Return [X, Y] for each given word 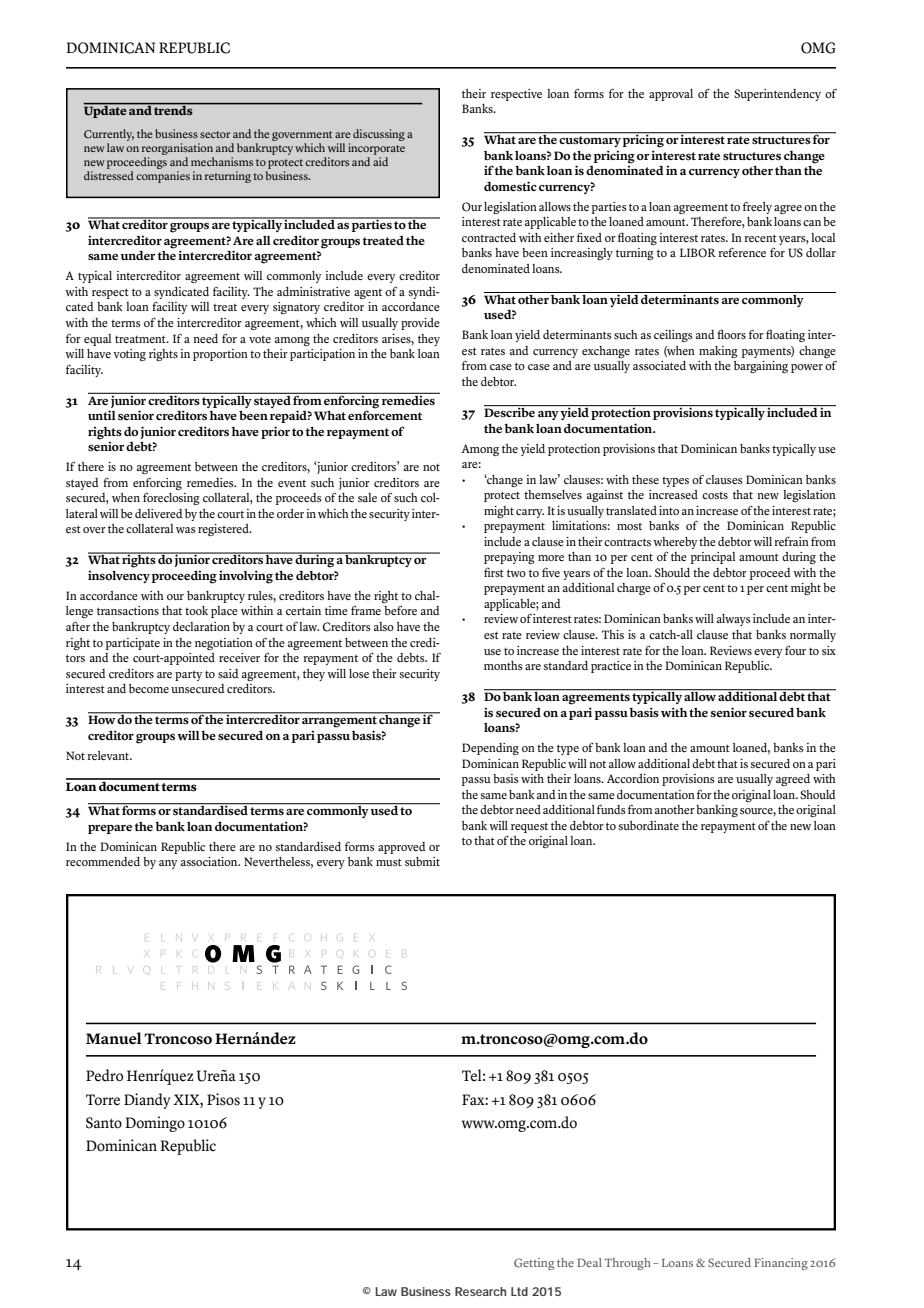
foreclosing [171, 498]
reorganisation [178, 150]
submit [422, 861]
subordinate [649, 826]
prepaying [509, 558]
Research [480, 1291]
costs [715, 496]
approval [671, 95]
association [210, 862]
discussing [379, 135]
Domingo [155, 1124]
